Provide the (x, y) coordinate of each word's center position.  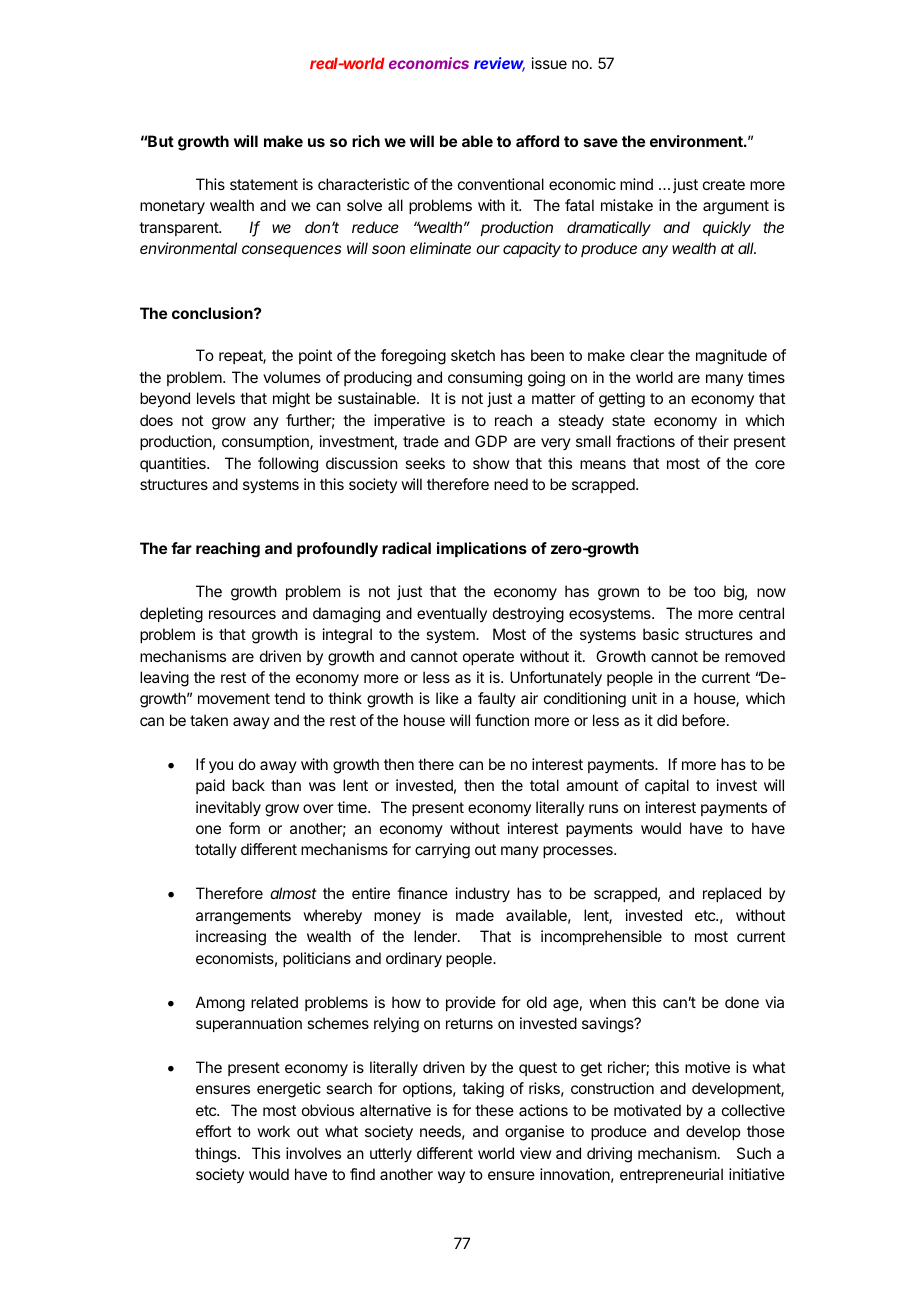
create (724, 184)
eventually (452, 614)
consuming (485, 379)
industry (483, 895)
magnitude (731, 357)
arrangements (243, 917)
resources (242, 614)
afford (537, 141)
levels (216, 398)
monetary (172, 207)
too (705, 591)
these (494, 1110)
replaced (732, 894)
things (217, 1155)
